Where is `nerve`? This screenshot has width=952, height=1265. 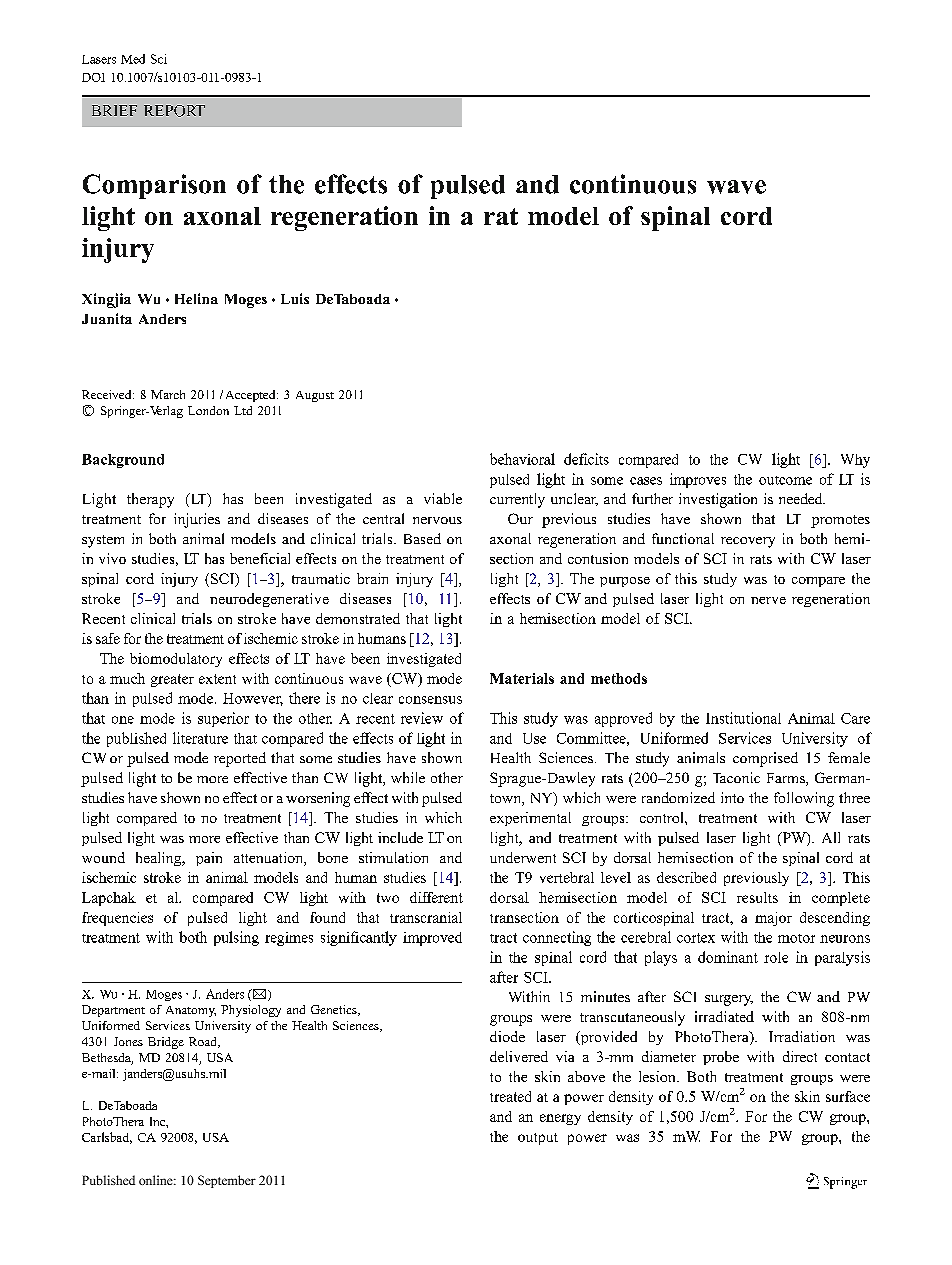 nerve is located at coordinates (768, 600).
